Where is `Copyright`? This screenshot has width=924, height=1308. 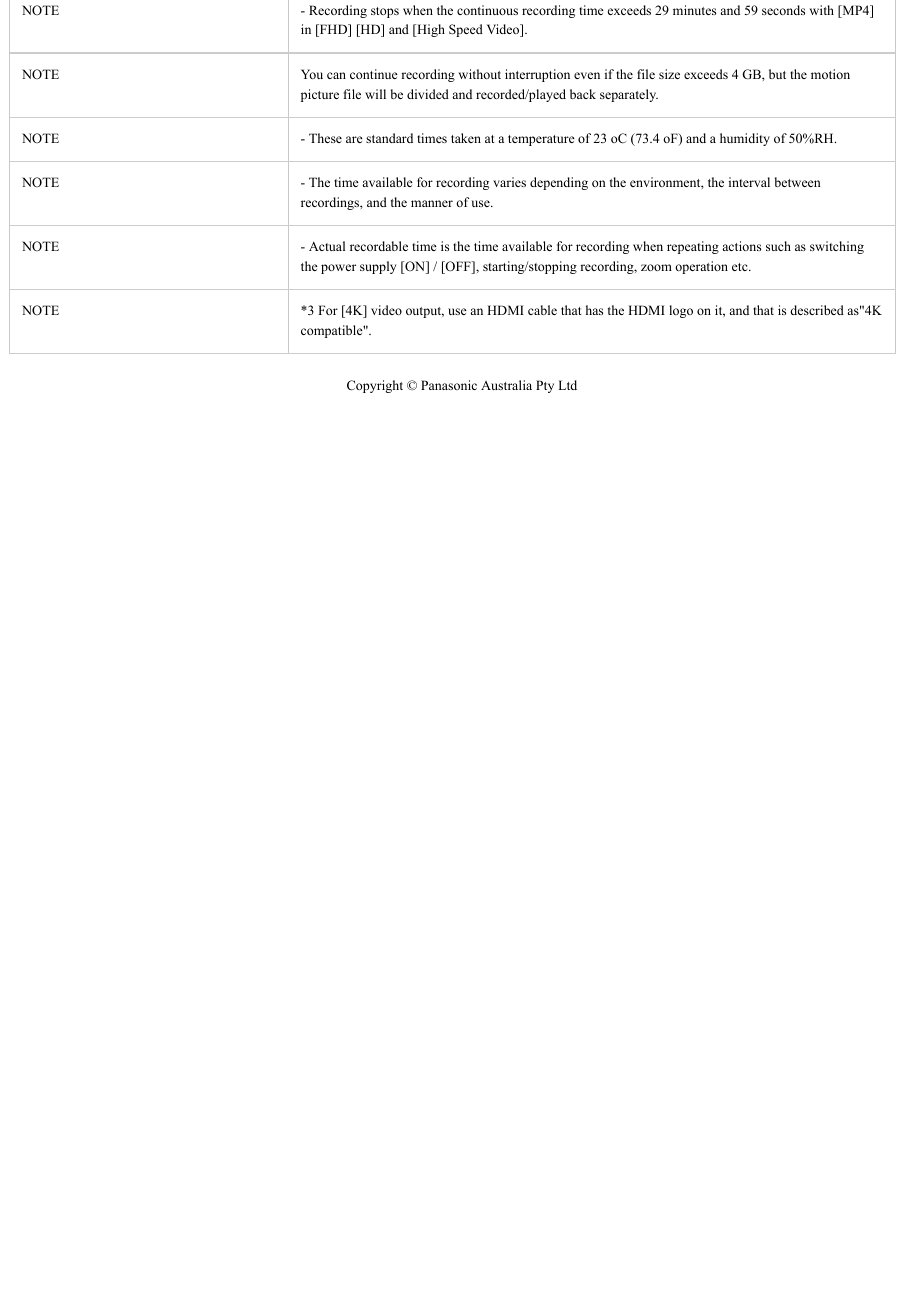 Copyright is located at coordinates (375, 386).
